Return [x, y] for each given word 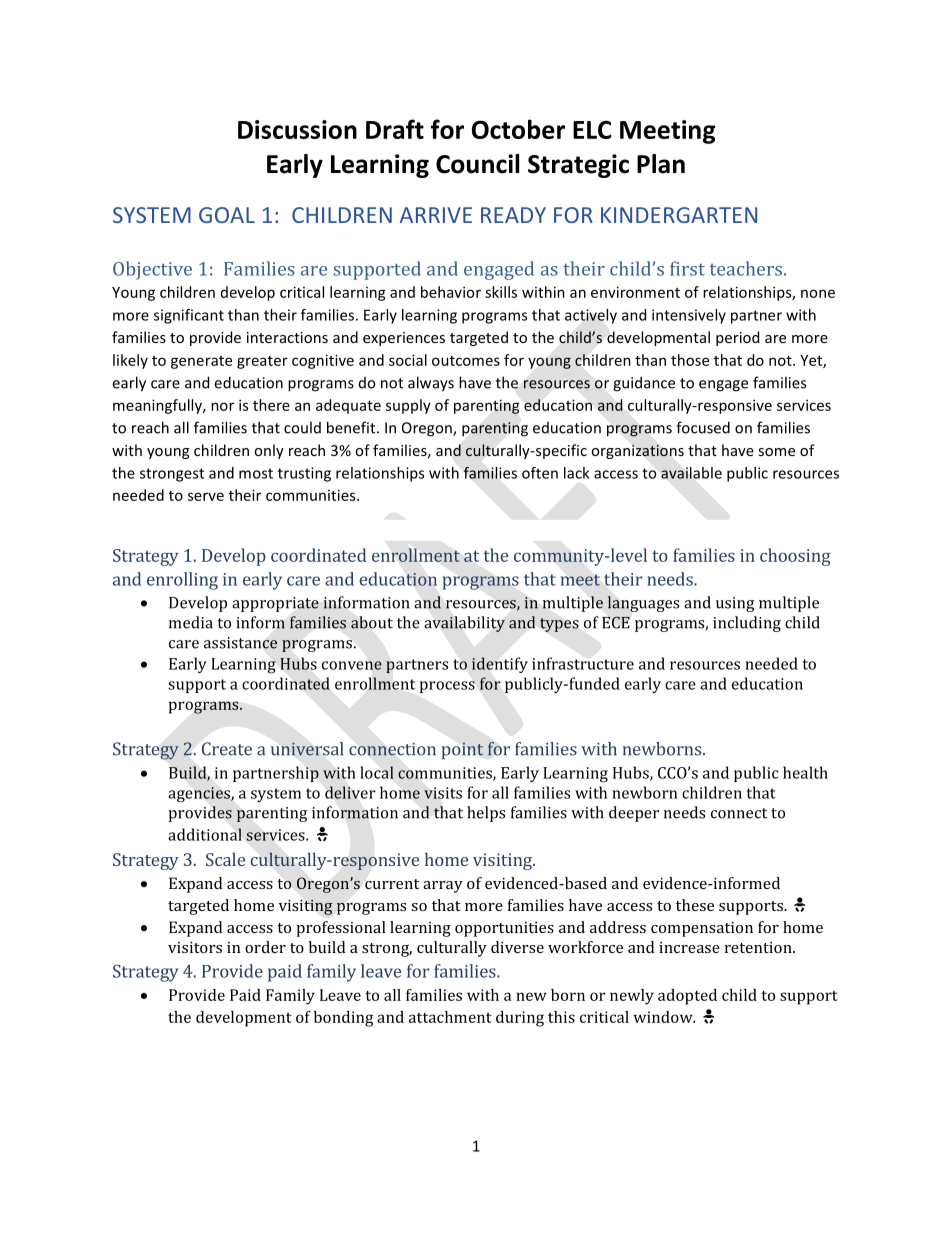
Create [227, 749]
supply [408, 406]
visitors [195, 947]
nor [222, 406]
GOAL [227, 215]
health [805, 772]
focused [703, 427]
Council [477, 164]
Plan [661, 164]
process [447, 687]
